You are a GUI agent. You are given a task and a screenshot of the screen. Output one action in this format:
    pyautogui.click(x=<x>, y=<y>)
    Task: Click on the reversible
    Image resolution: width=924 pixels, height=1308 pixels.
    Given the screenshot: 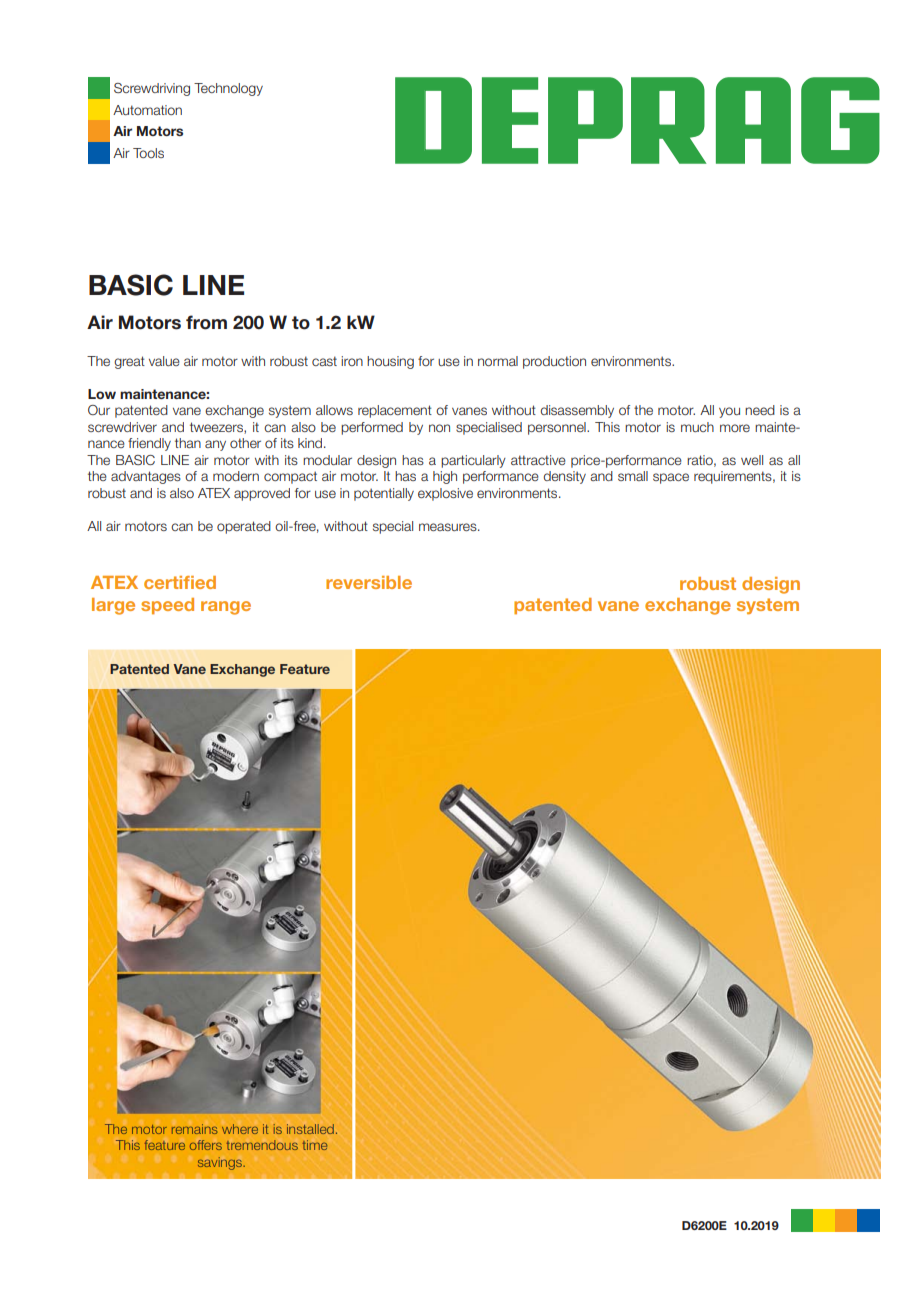 What is the action you would take?
    pyautogui.click(x=369, y=582)
